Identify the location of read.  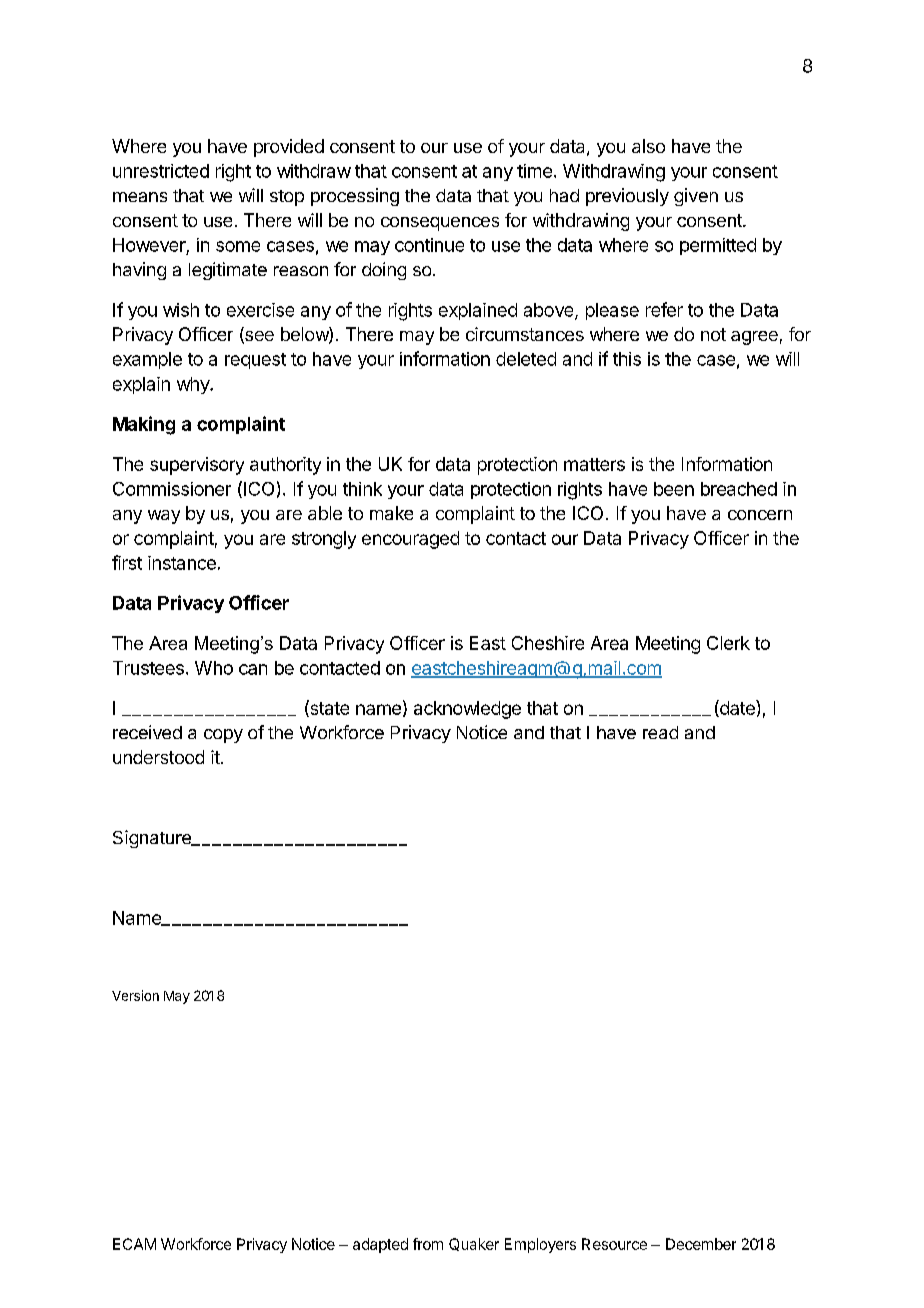
(660, 732).
